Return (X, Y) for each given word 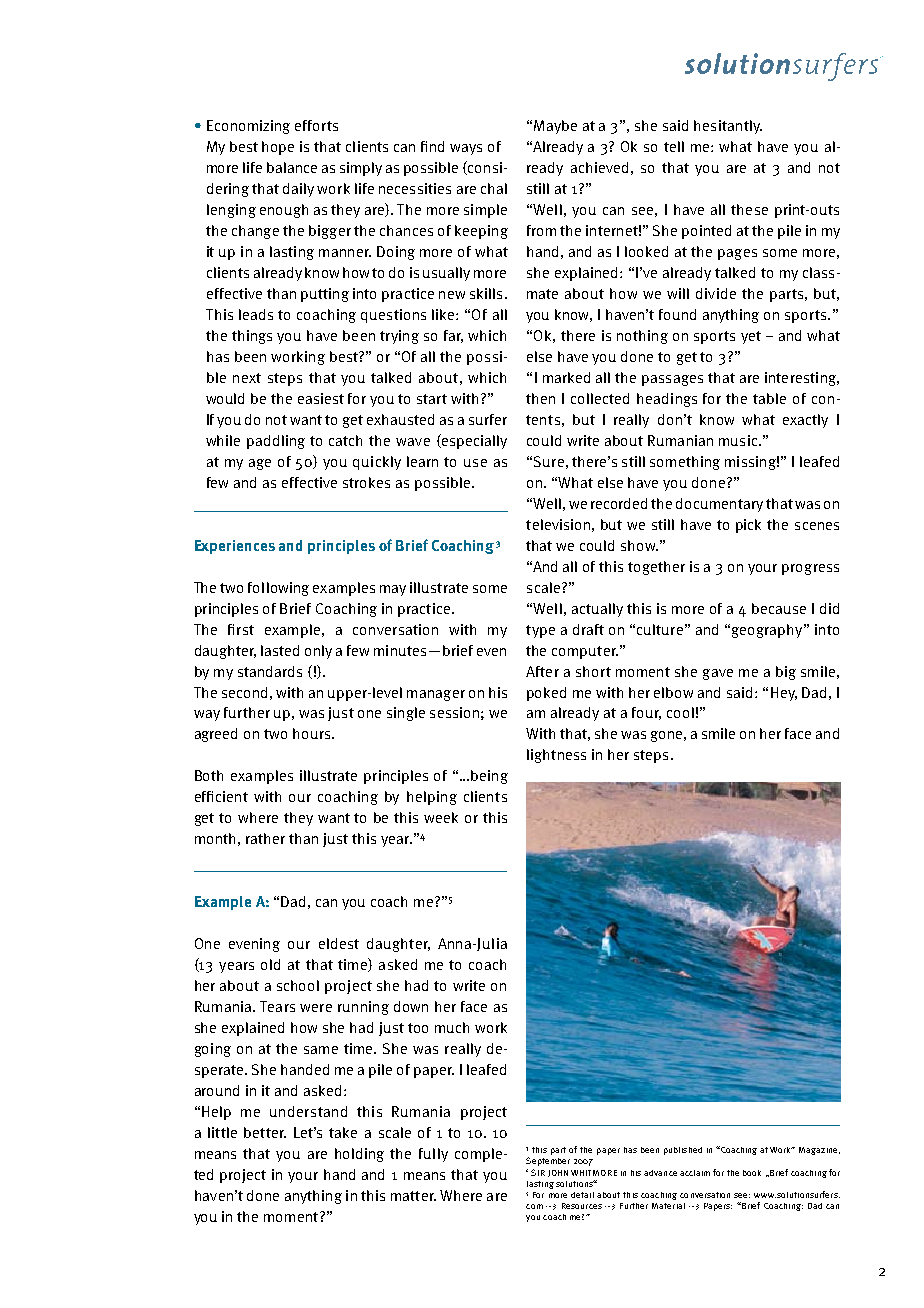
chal (494, 188)
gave (718, 674)
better (265, 1132)
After (542, 671)
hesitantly (728, 127)
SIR (538, 1172)
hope (278, 148)
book (752, 1173)
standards (270, 671)
